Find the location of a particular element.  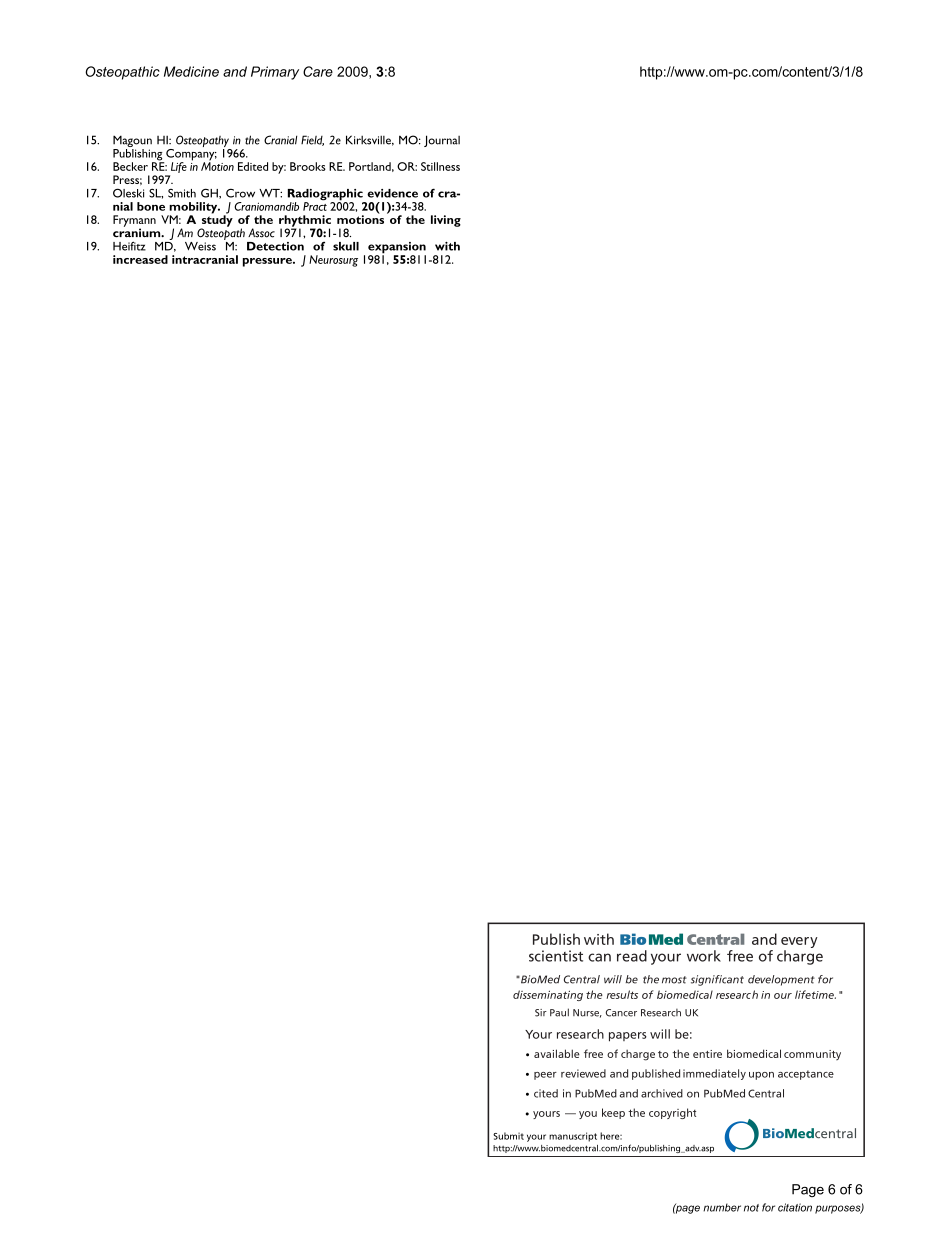

every is located at coordinates (799, 942).
